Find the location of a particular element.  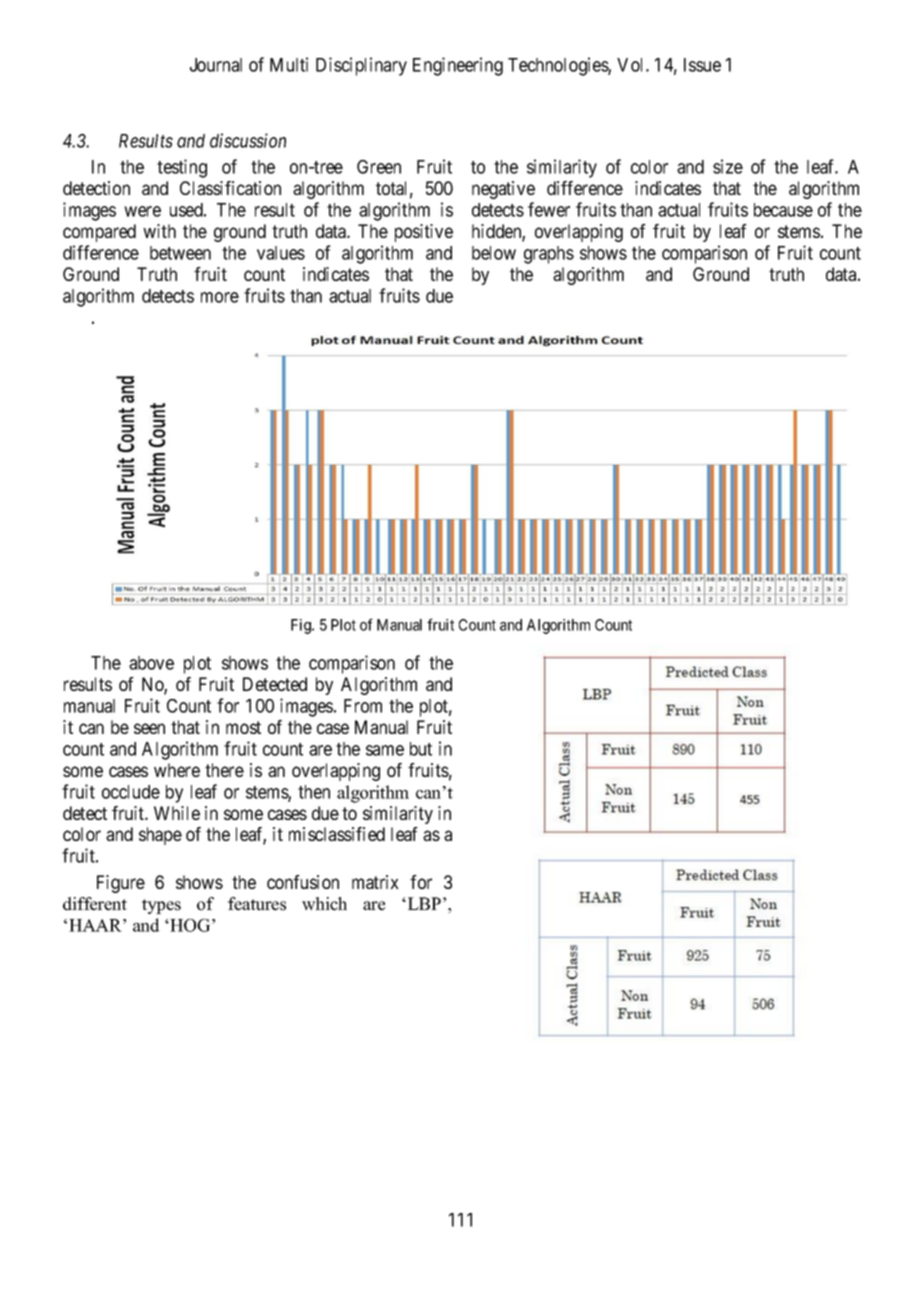

but is located at coordinates (421, 749).
